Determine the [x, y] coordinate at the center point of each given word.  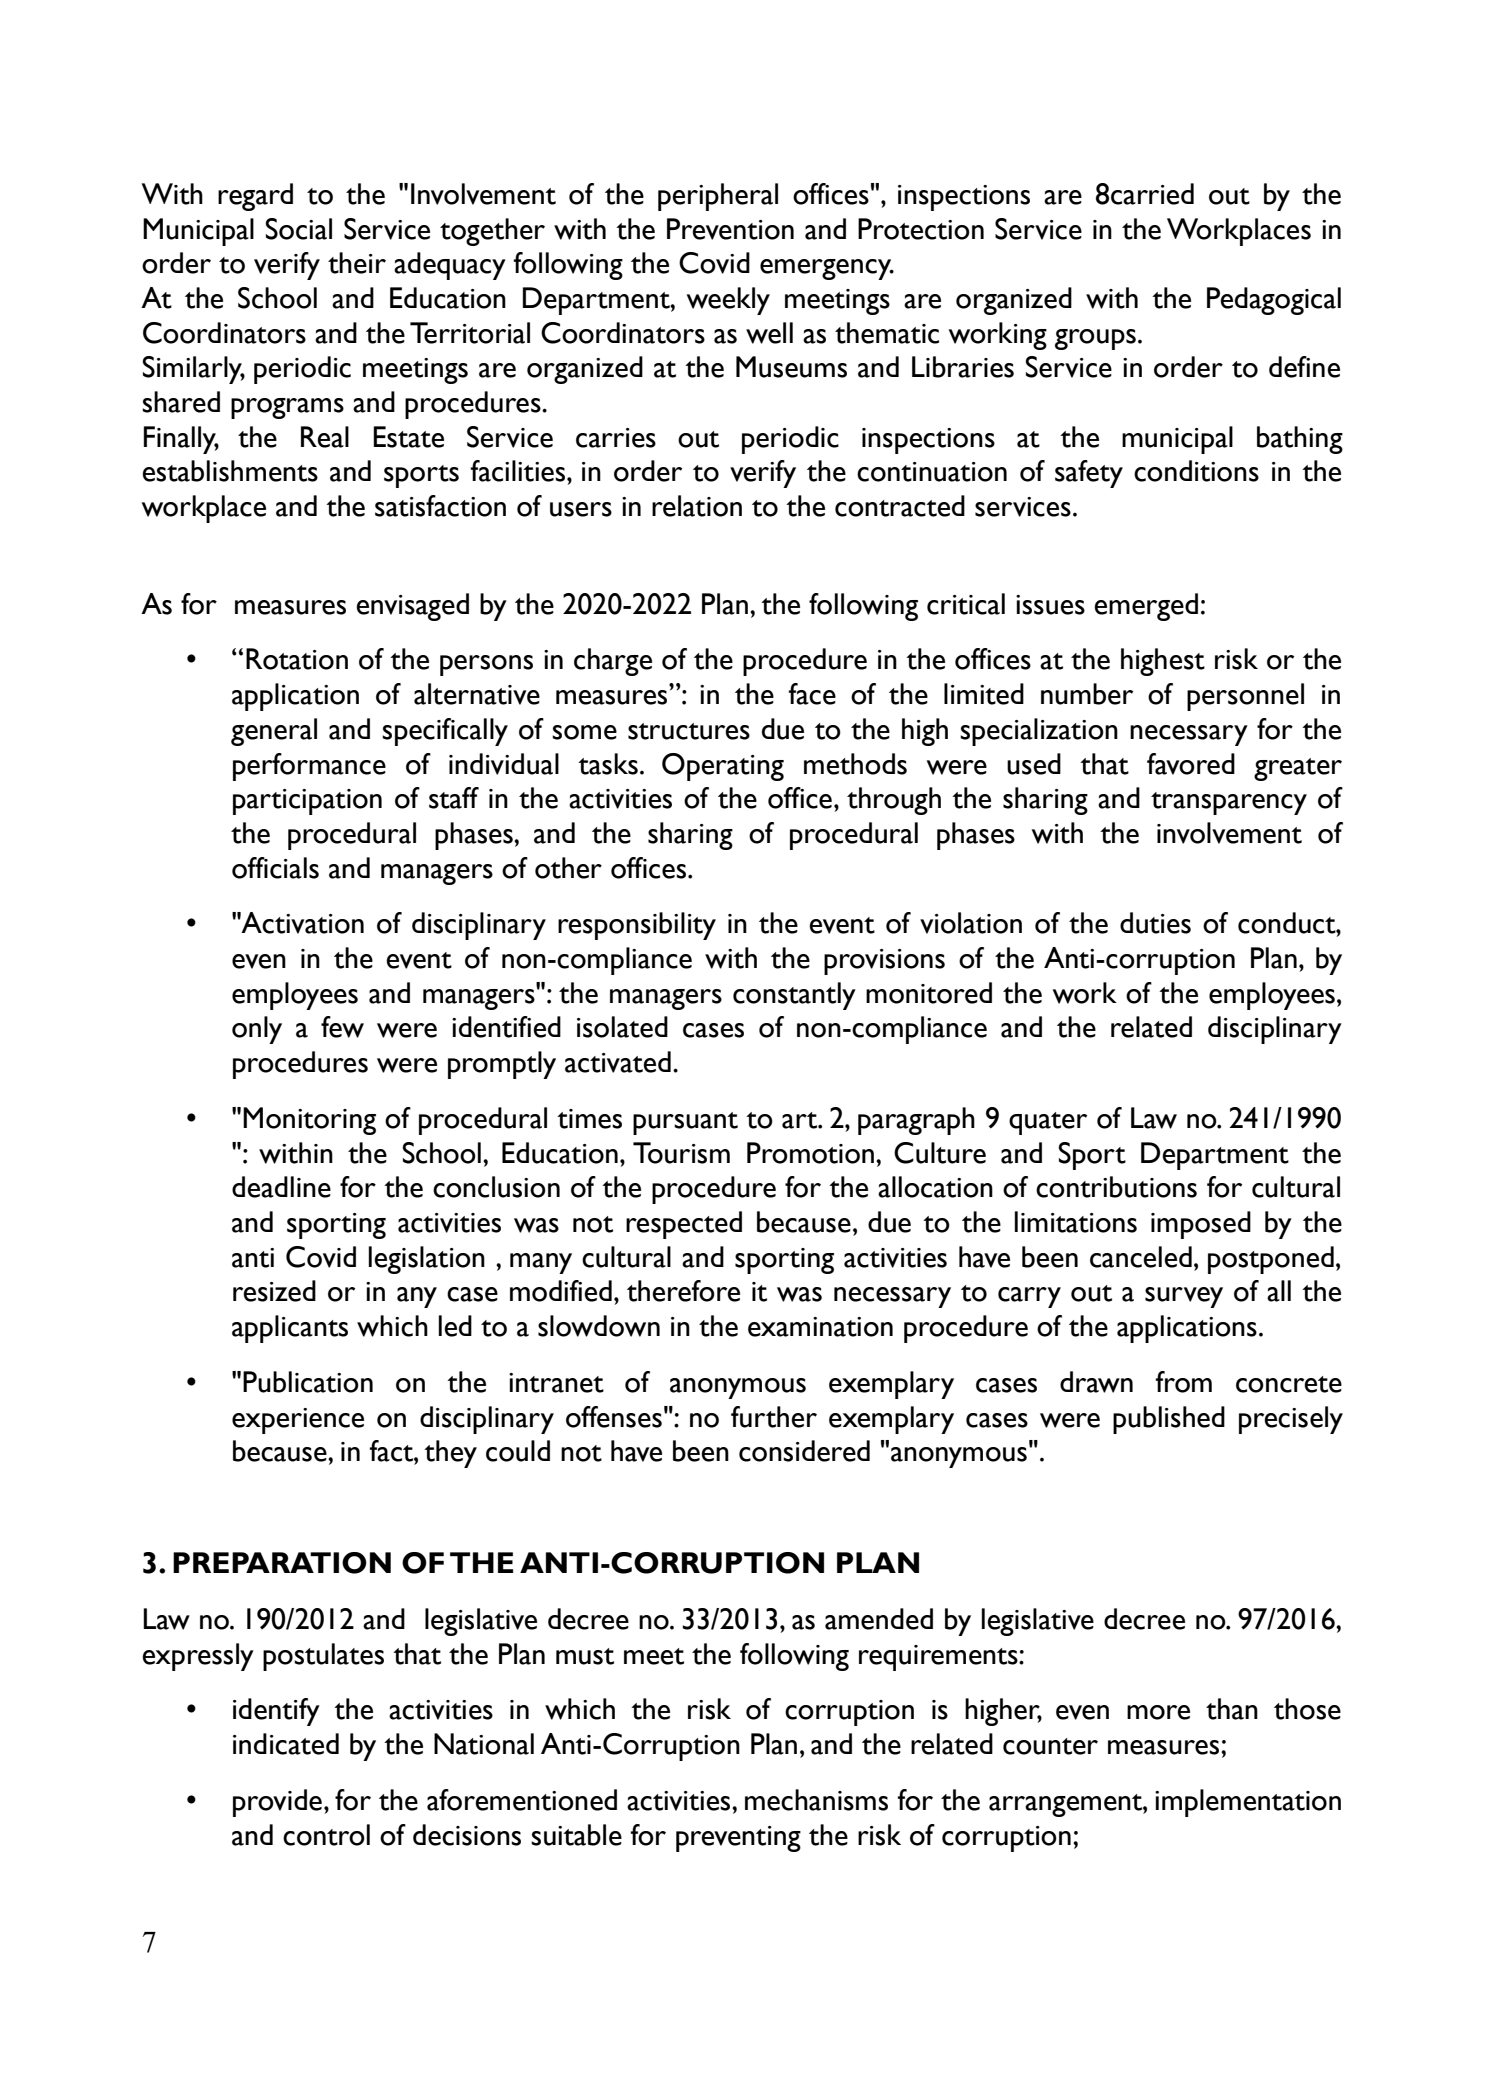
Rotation [297, 659]
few [342, 1027]
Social [298, 229]
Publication [308, 1382]
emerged [1146, 607]
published [1169, 1420]
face [812, 694]
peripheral [718, 197]
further [774, 1417]
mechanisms [816, 1800]
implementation [1248, 1803]
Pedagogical [1274, 301]
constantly [794, 996]
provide [277, 1803]
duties [1155, 923]
